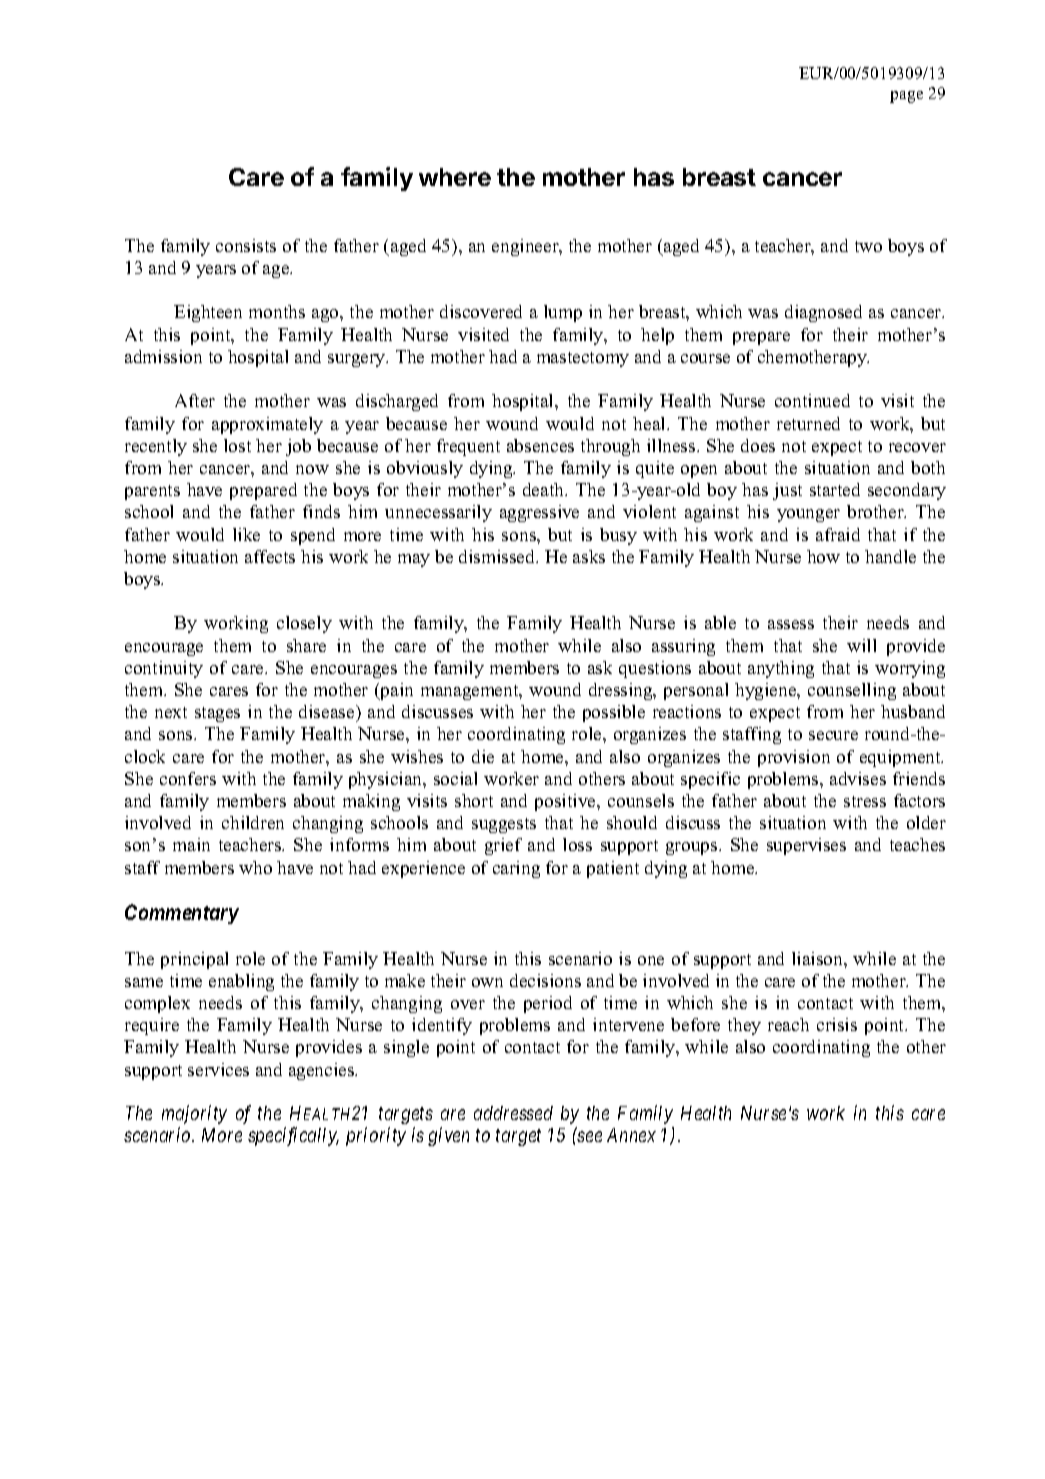 Image resolution: width=1045 pixels, height=1479 pixels. Describe the element at coordinates (455, 177) in the screenshot. I see `where` at that location.
